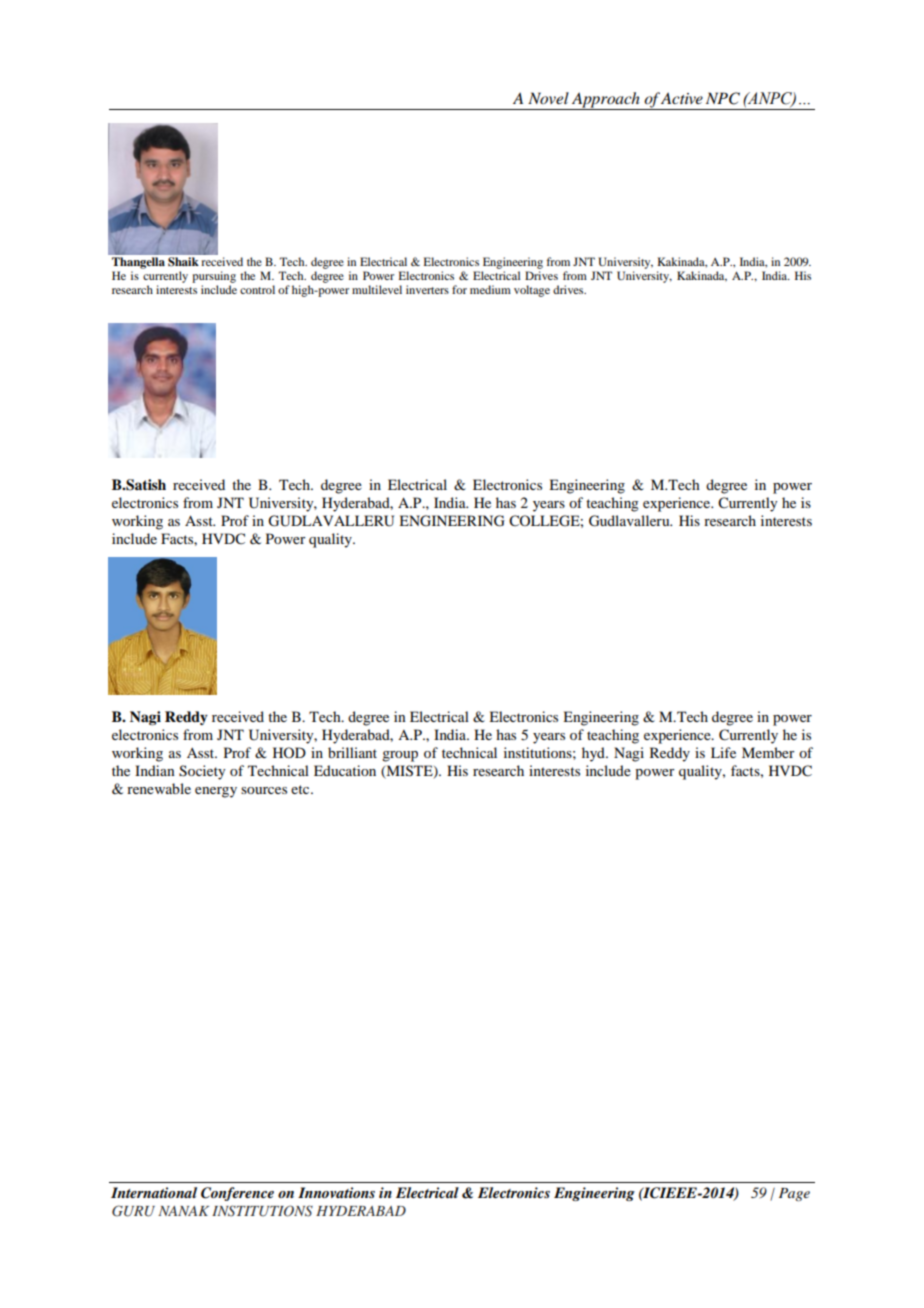 The image size is (924, 1308). I want to click on Active, so click(682, 98).
